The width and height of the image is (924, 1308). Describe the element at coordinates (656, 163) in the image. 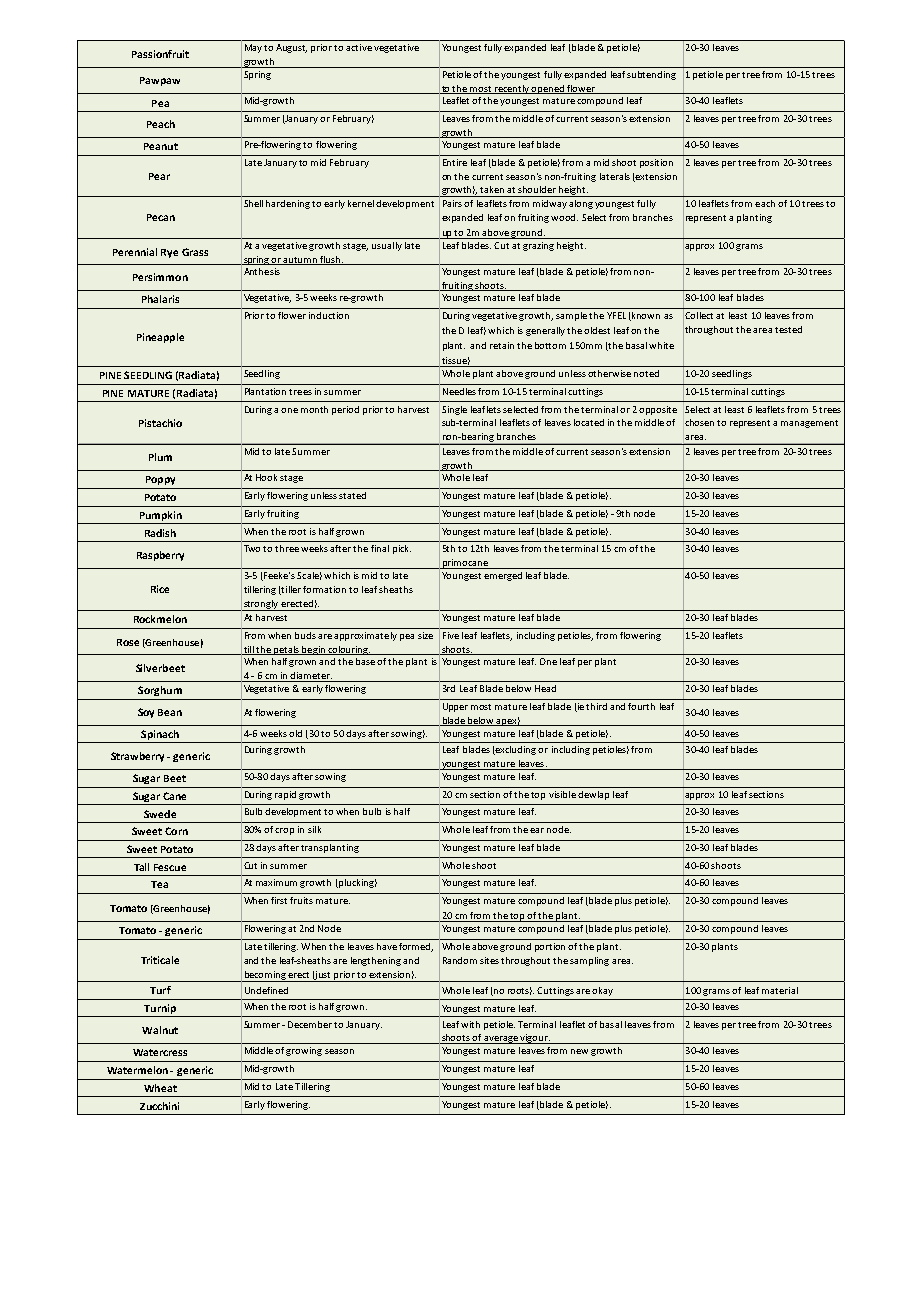

I see `position` at that location.
